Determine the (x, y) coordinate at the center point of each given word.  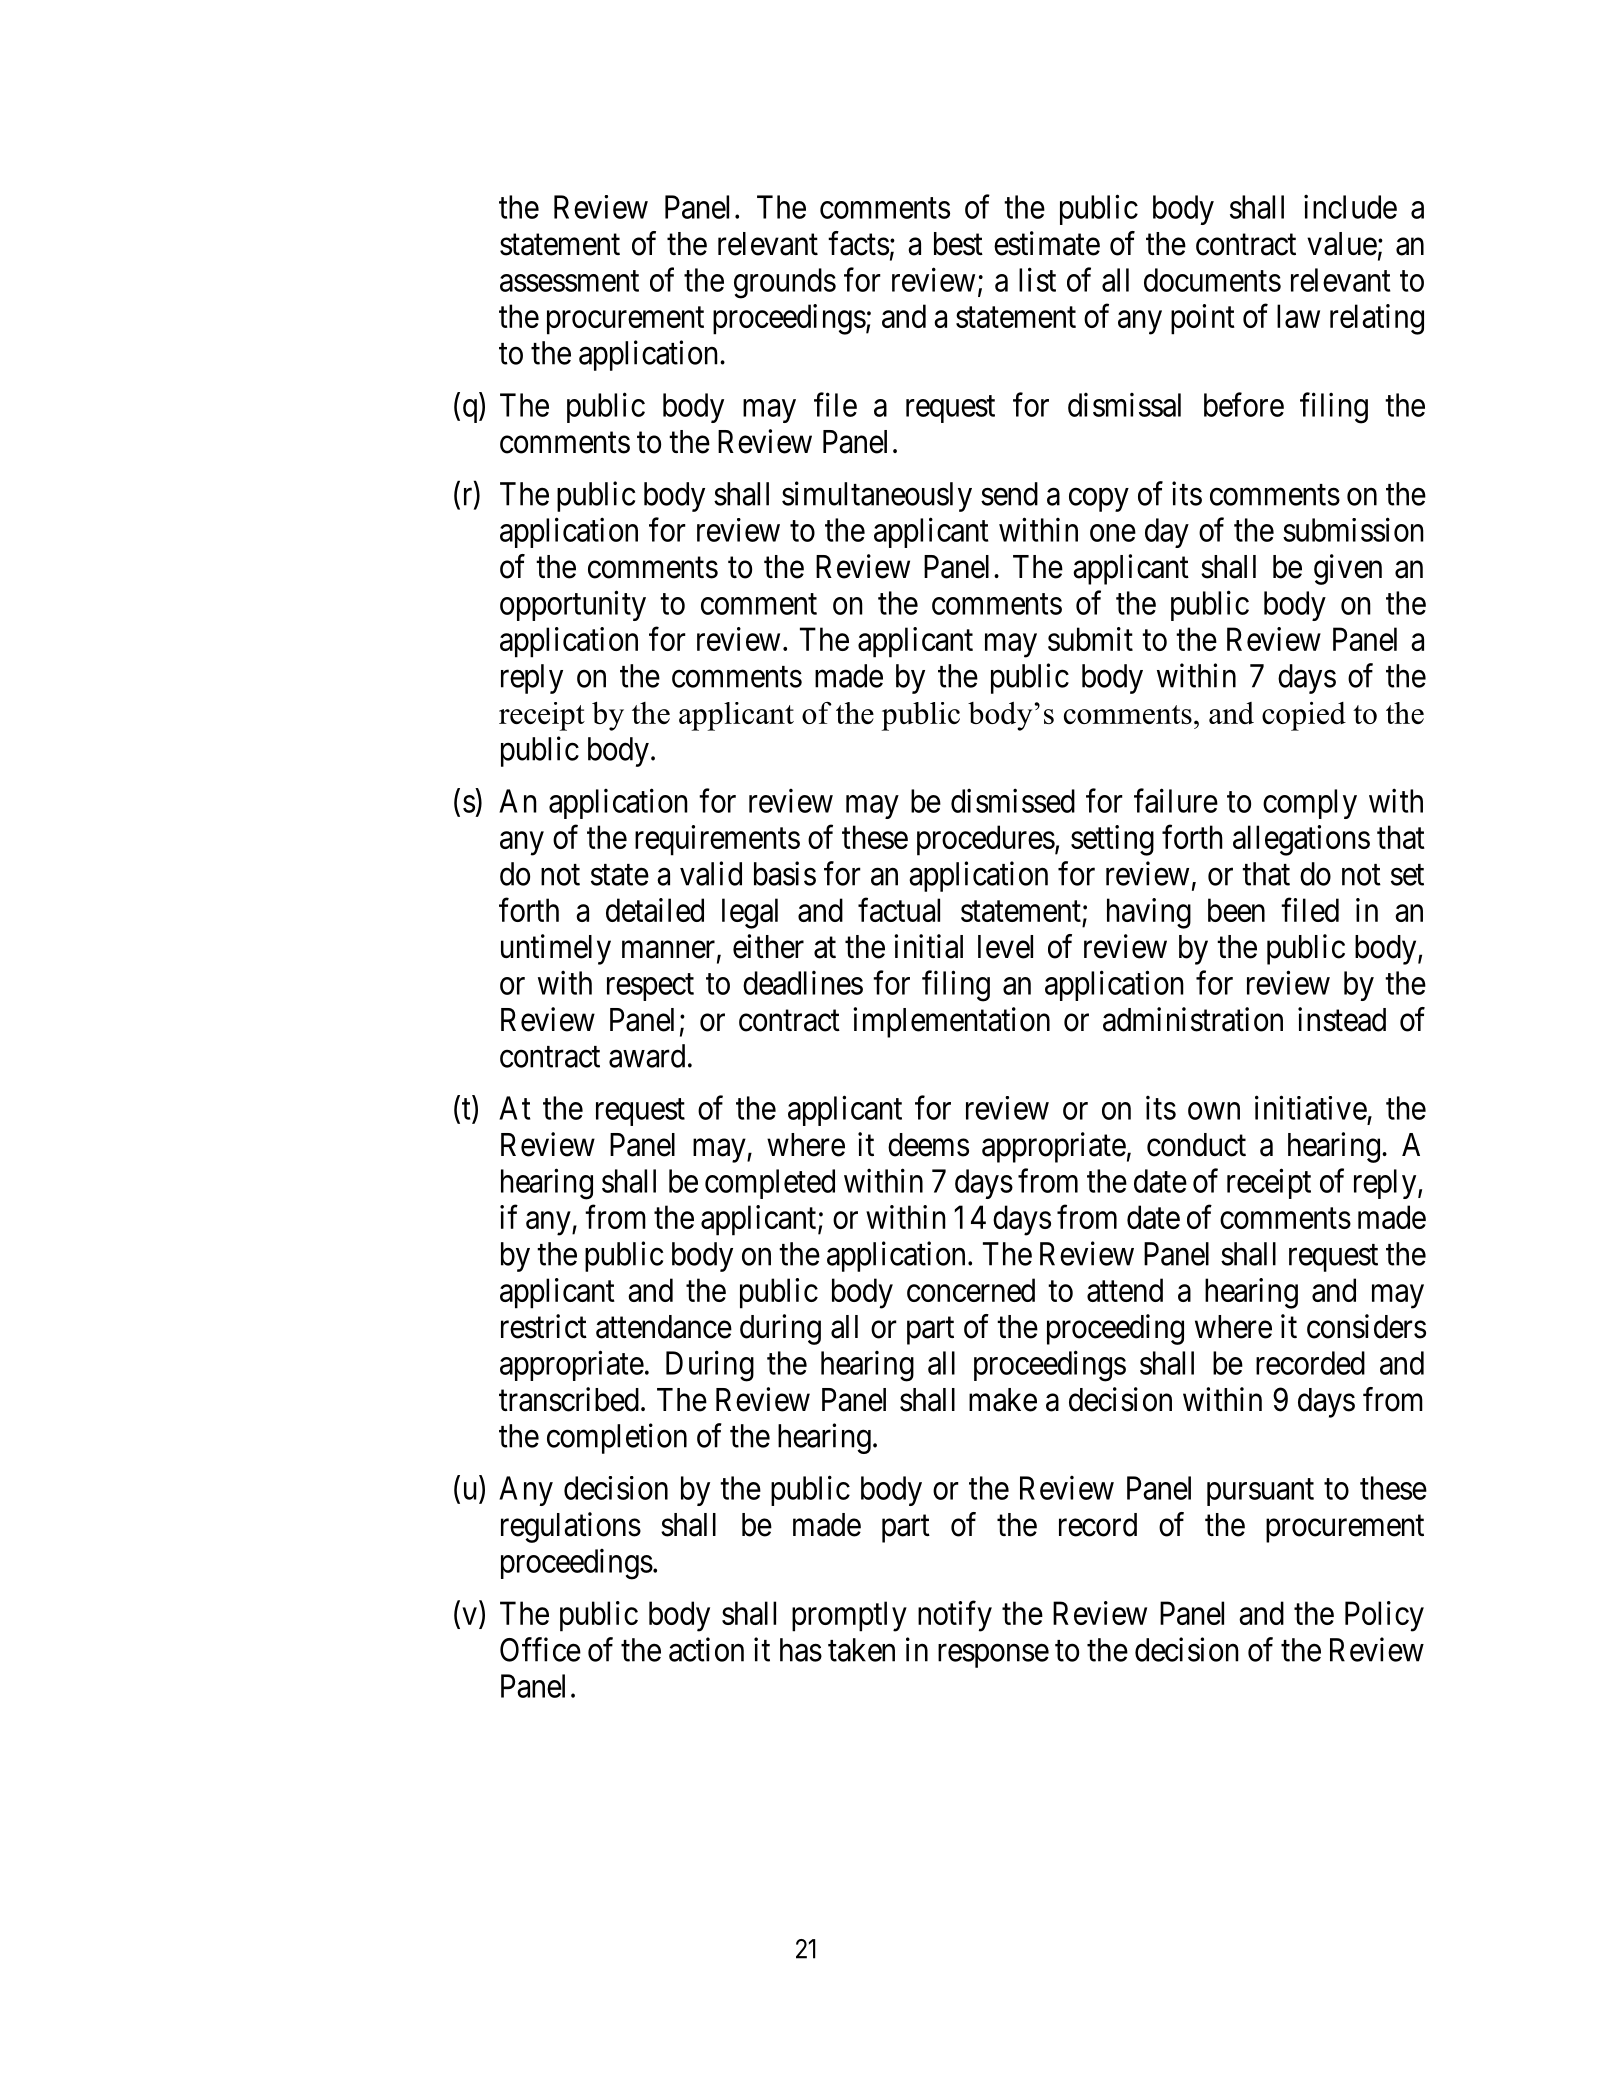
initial (928, 946)
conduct (1196, 1145)
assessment (569, 281)
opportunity (573, 605)
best (958, 244)
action (706, 1649)
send (1009, 494)
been (1236, 910)
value (1342, 244)
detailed (655, 910)
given (1348, 569)
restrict (544, 1326)
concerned (971, 1290)
